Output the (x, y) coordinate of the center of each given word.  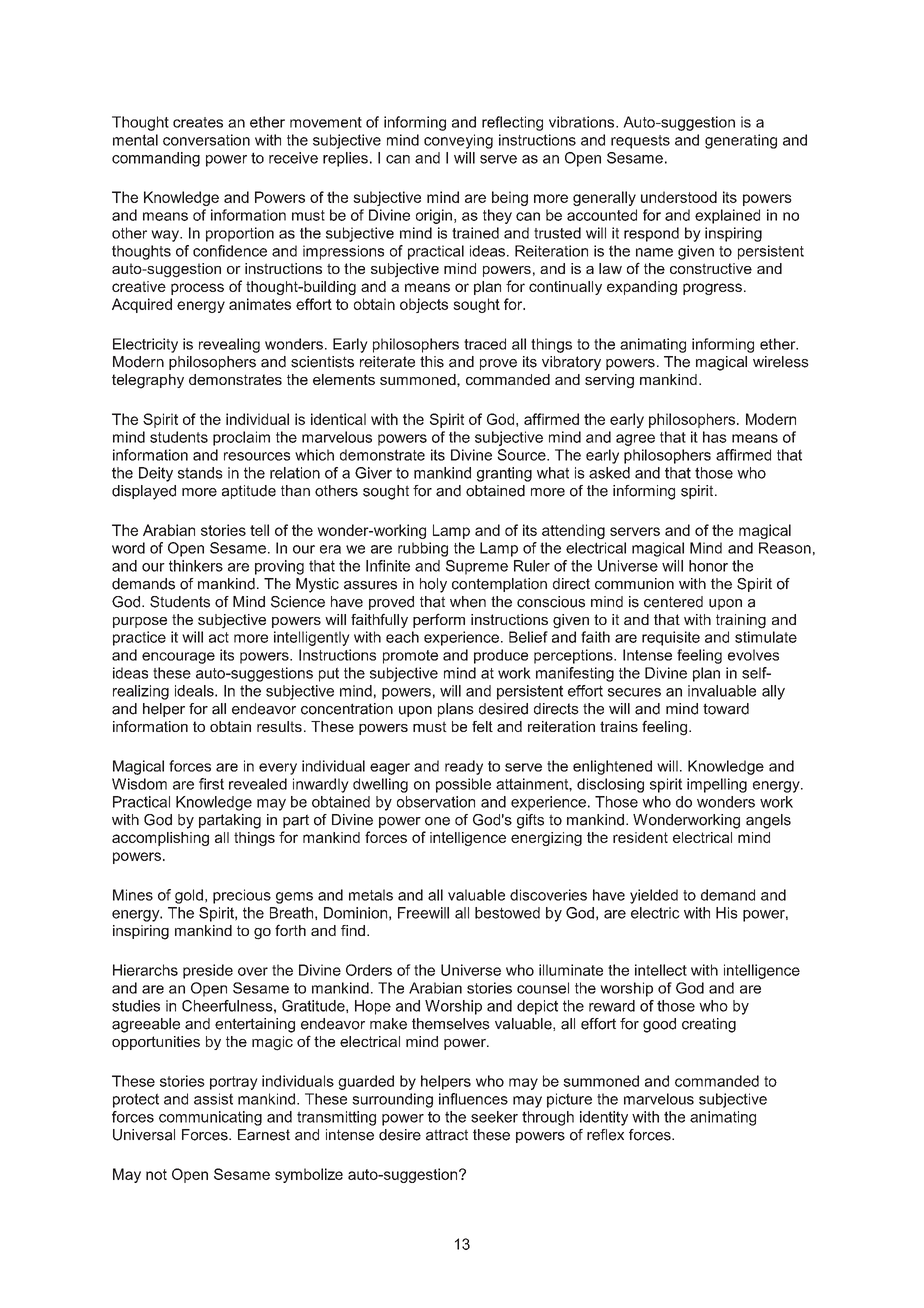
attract (447, 1135)
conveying (458, 141)
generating (741, 141)
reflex (605, 1135)
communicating (210, 1118)
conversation (206, 140)
